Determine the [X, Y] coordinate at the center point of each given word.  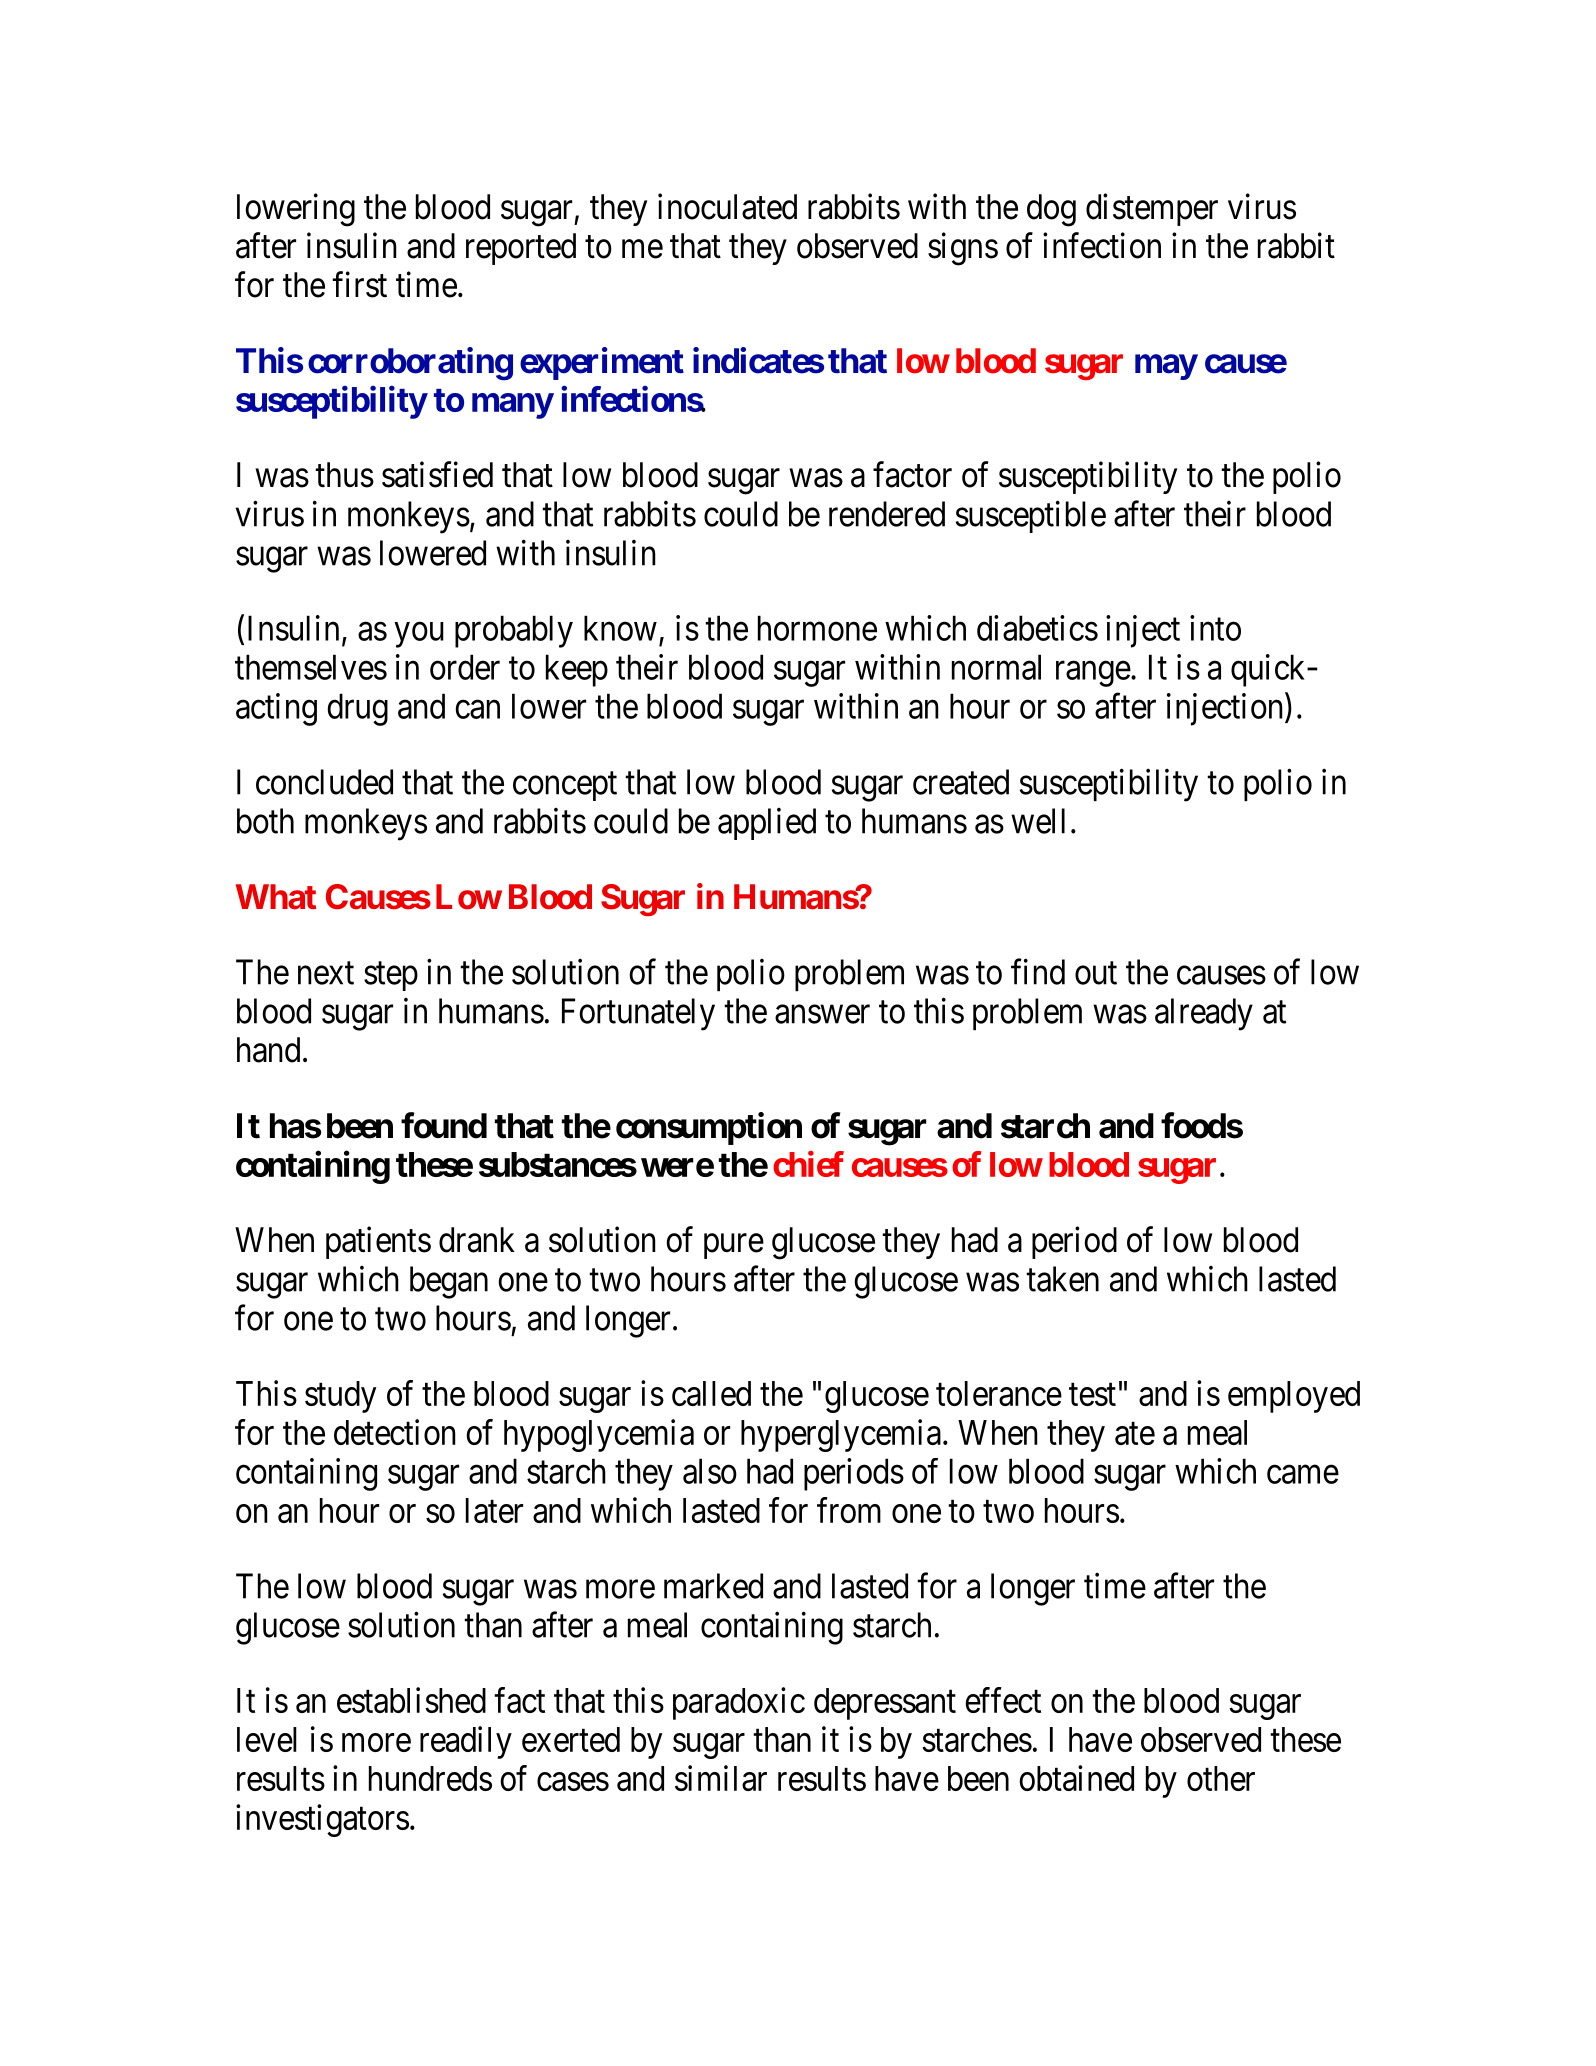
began [449, 1282]
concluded [324, 782]
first [359, 284]
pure [734, 1246]
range [1093, 674]
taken [1062, 1279]
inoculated [727, 206]
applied [767, 824]
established [411, 1700]
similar [721, 1778]
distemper [1152, 209]
